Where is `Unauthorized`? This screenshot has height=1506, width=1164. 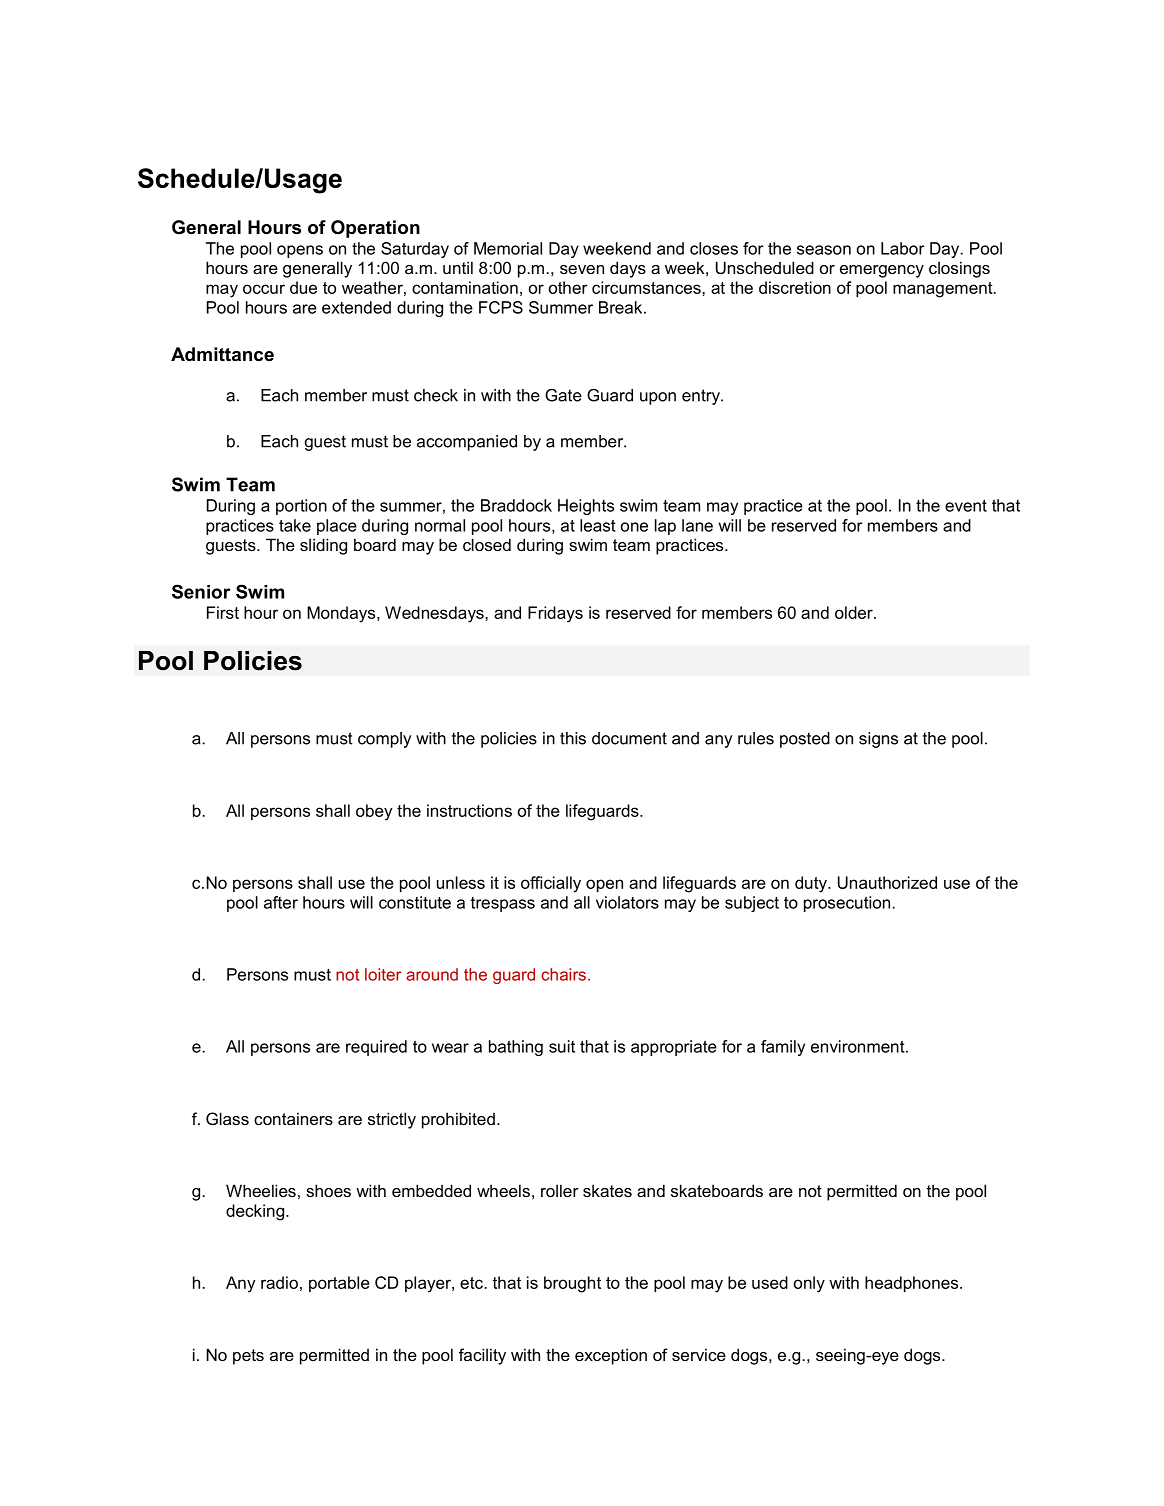 Unauthorized is located at coordinates (887, 882).
